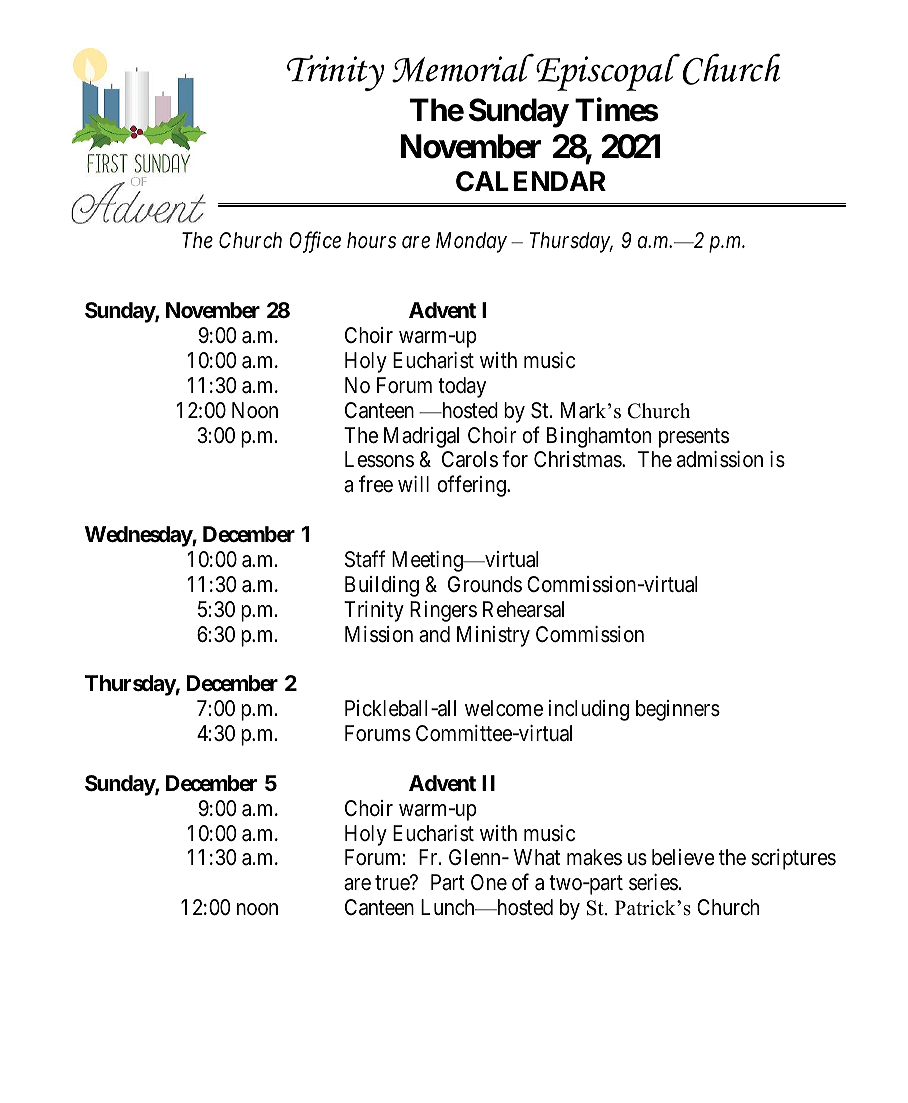 The width and height of the page is (908, 1103). I want to click on beginners, so click(678, 710).
